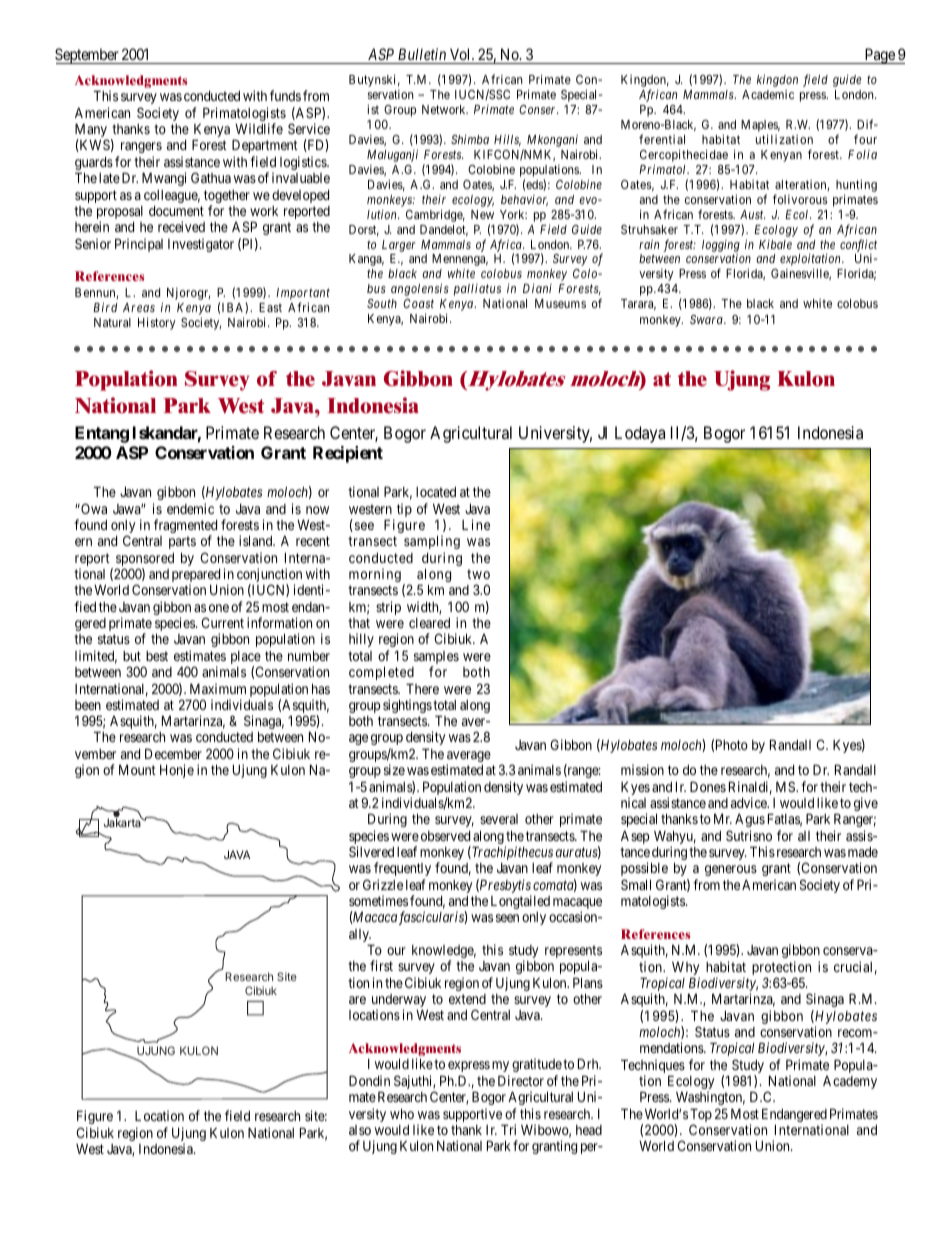 The width and height of the page is (952, 1233). Describe the element at coordinates (768, 94) in the page. I see `Academic` at that location.
